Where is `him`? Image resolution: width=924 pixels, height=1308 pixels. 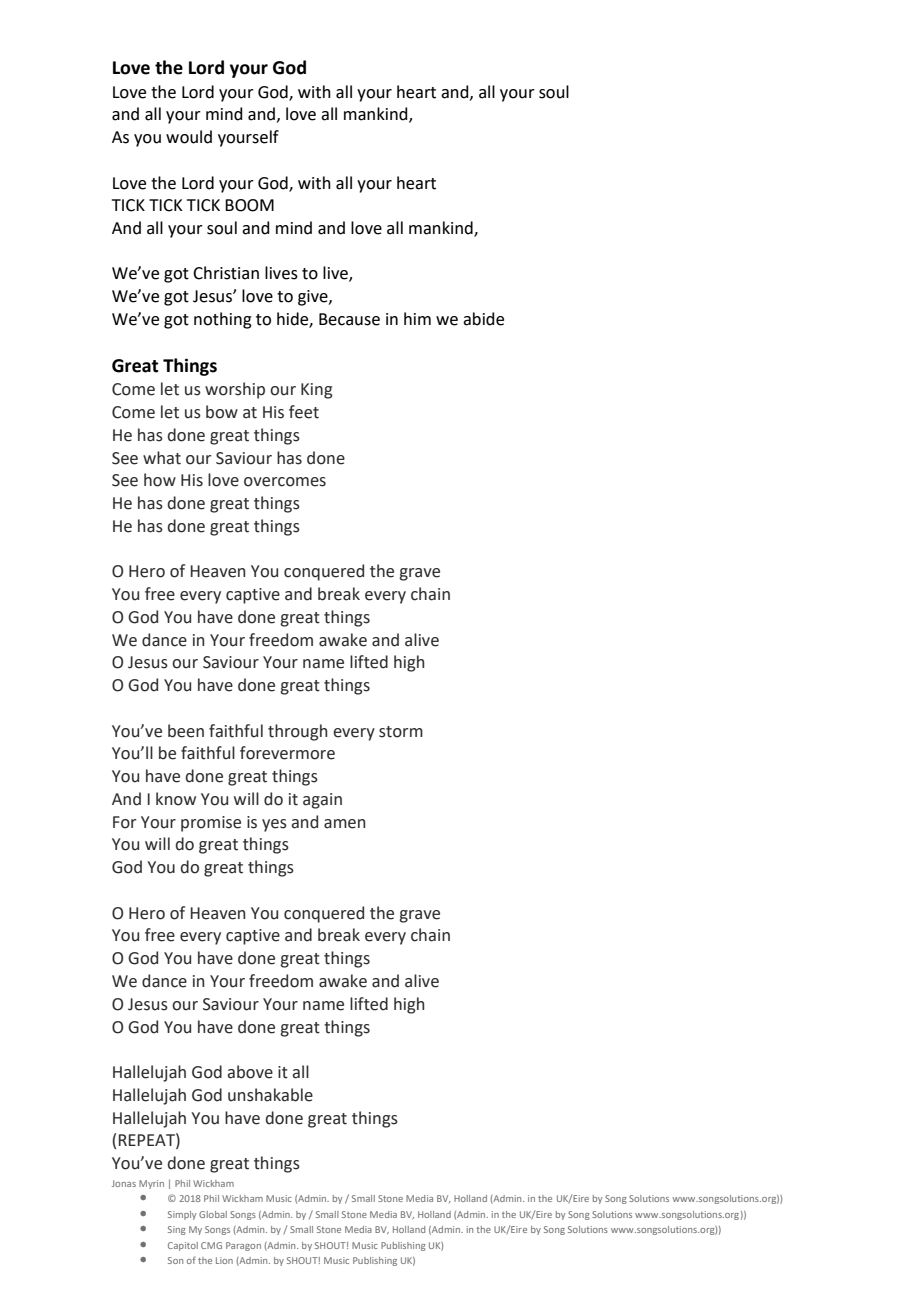 him is located at coordinates (417, 318).
